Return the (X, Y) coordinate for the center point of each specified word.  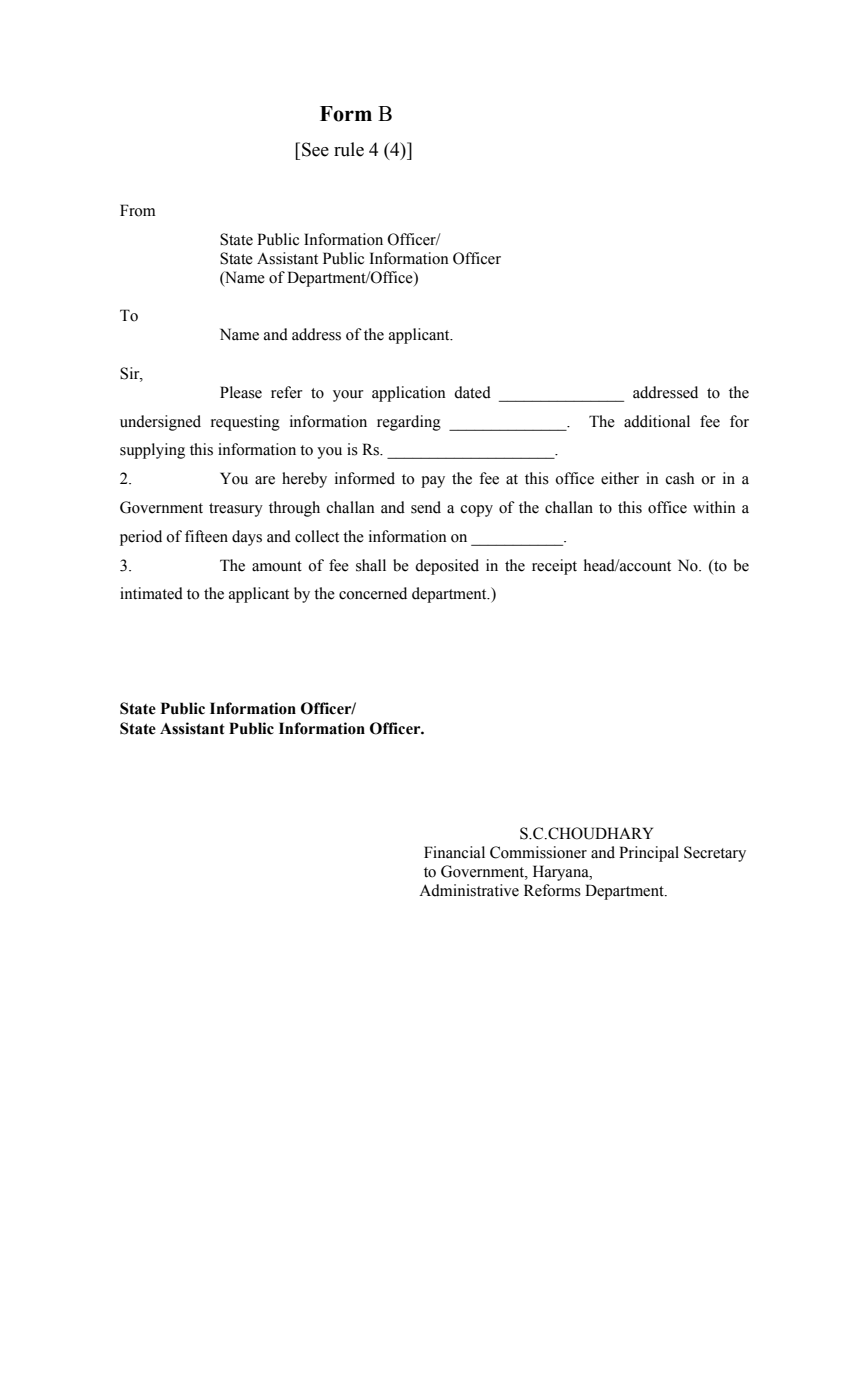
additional (657, 421)
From (138, 210)
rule (349, 149)
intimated (151, 593)
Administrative (469, 890)
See (315, 149)
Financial (454, 852)
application (409, 394)
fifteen (206, 536)
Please (241, 392)
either (620, 478)
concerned (373, 593)
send (426, 507)
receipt (554, 567)
